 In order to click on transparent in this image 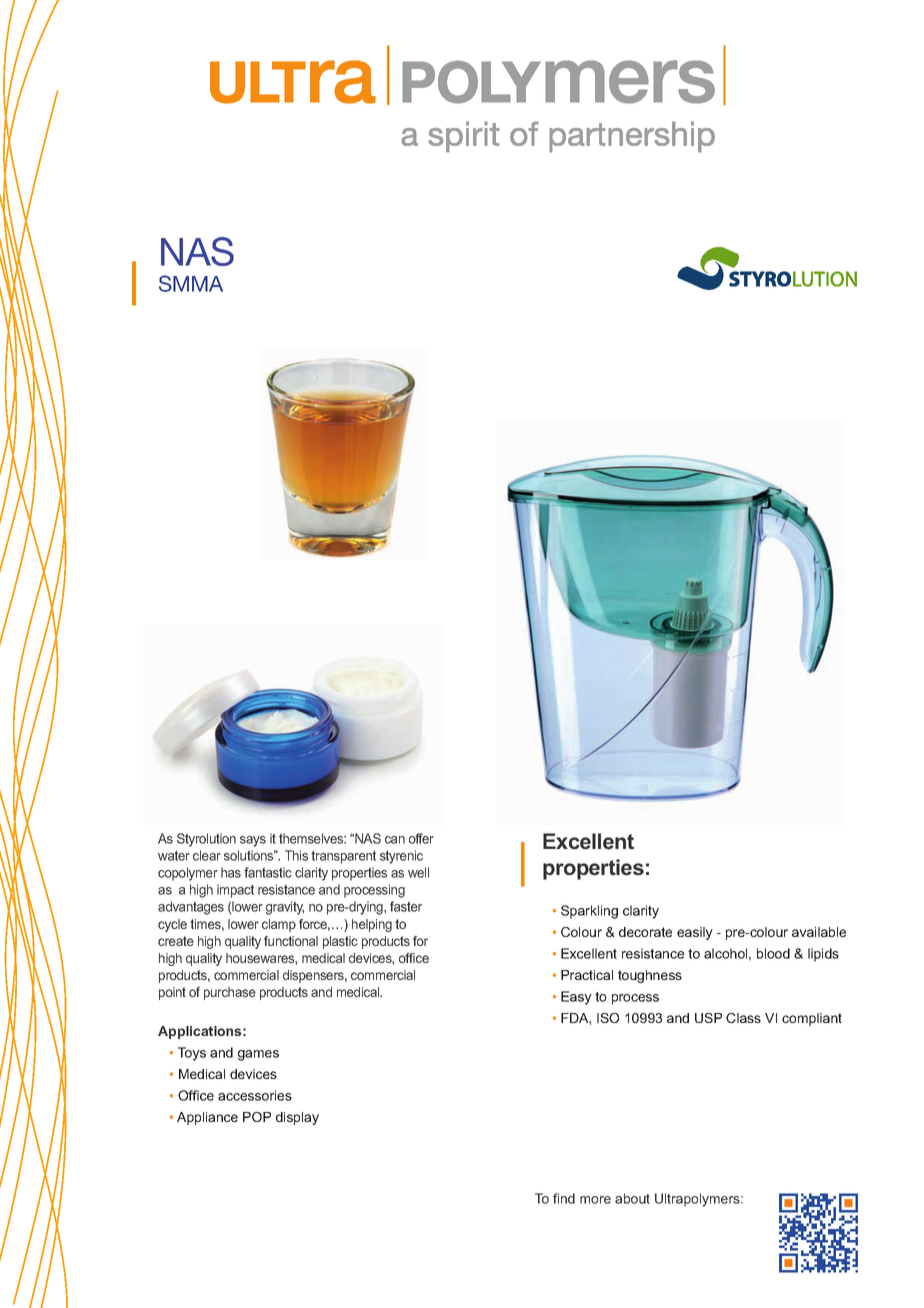, I will do `click(343, 857)`.
